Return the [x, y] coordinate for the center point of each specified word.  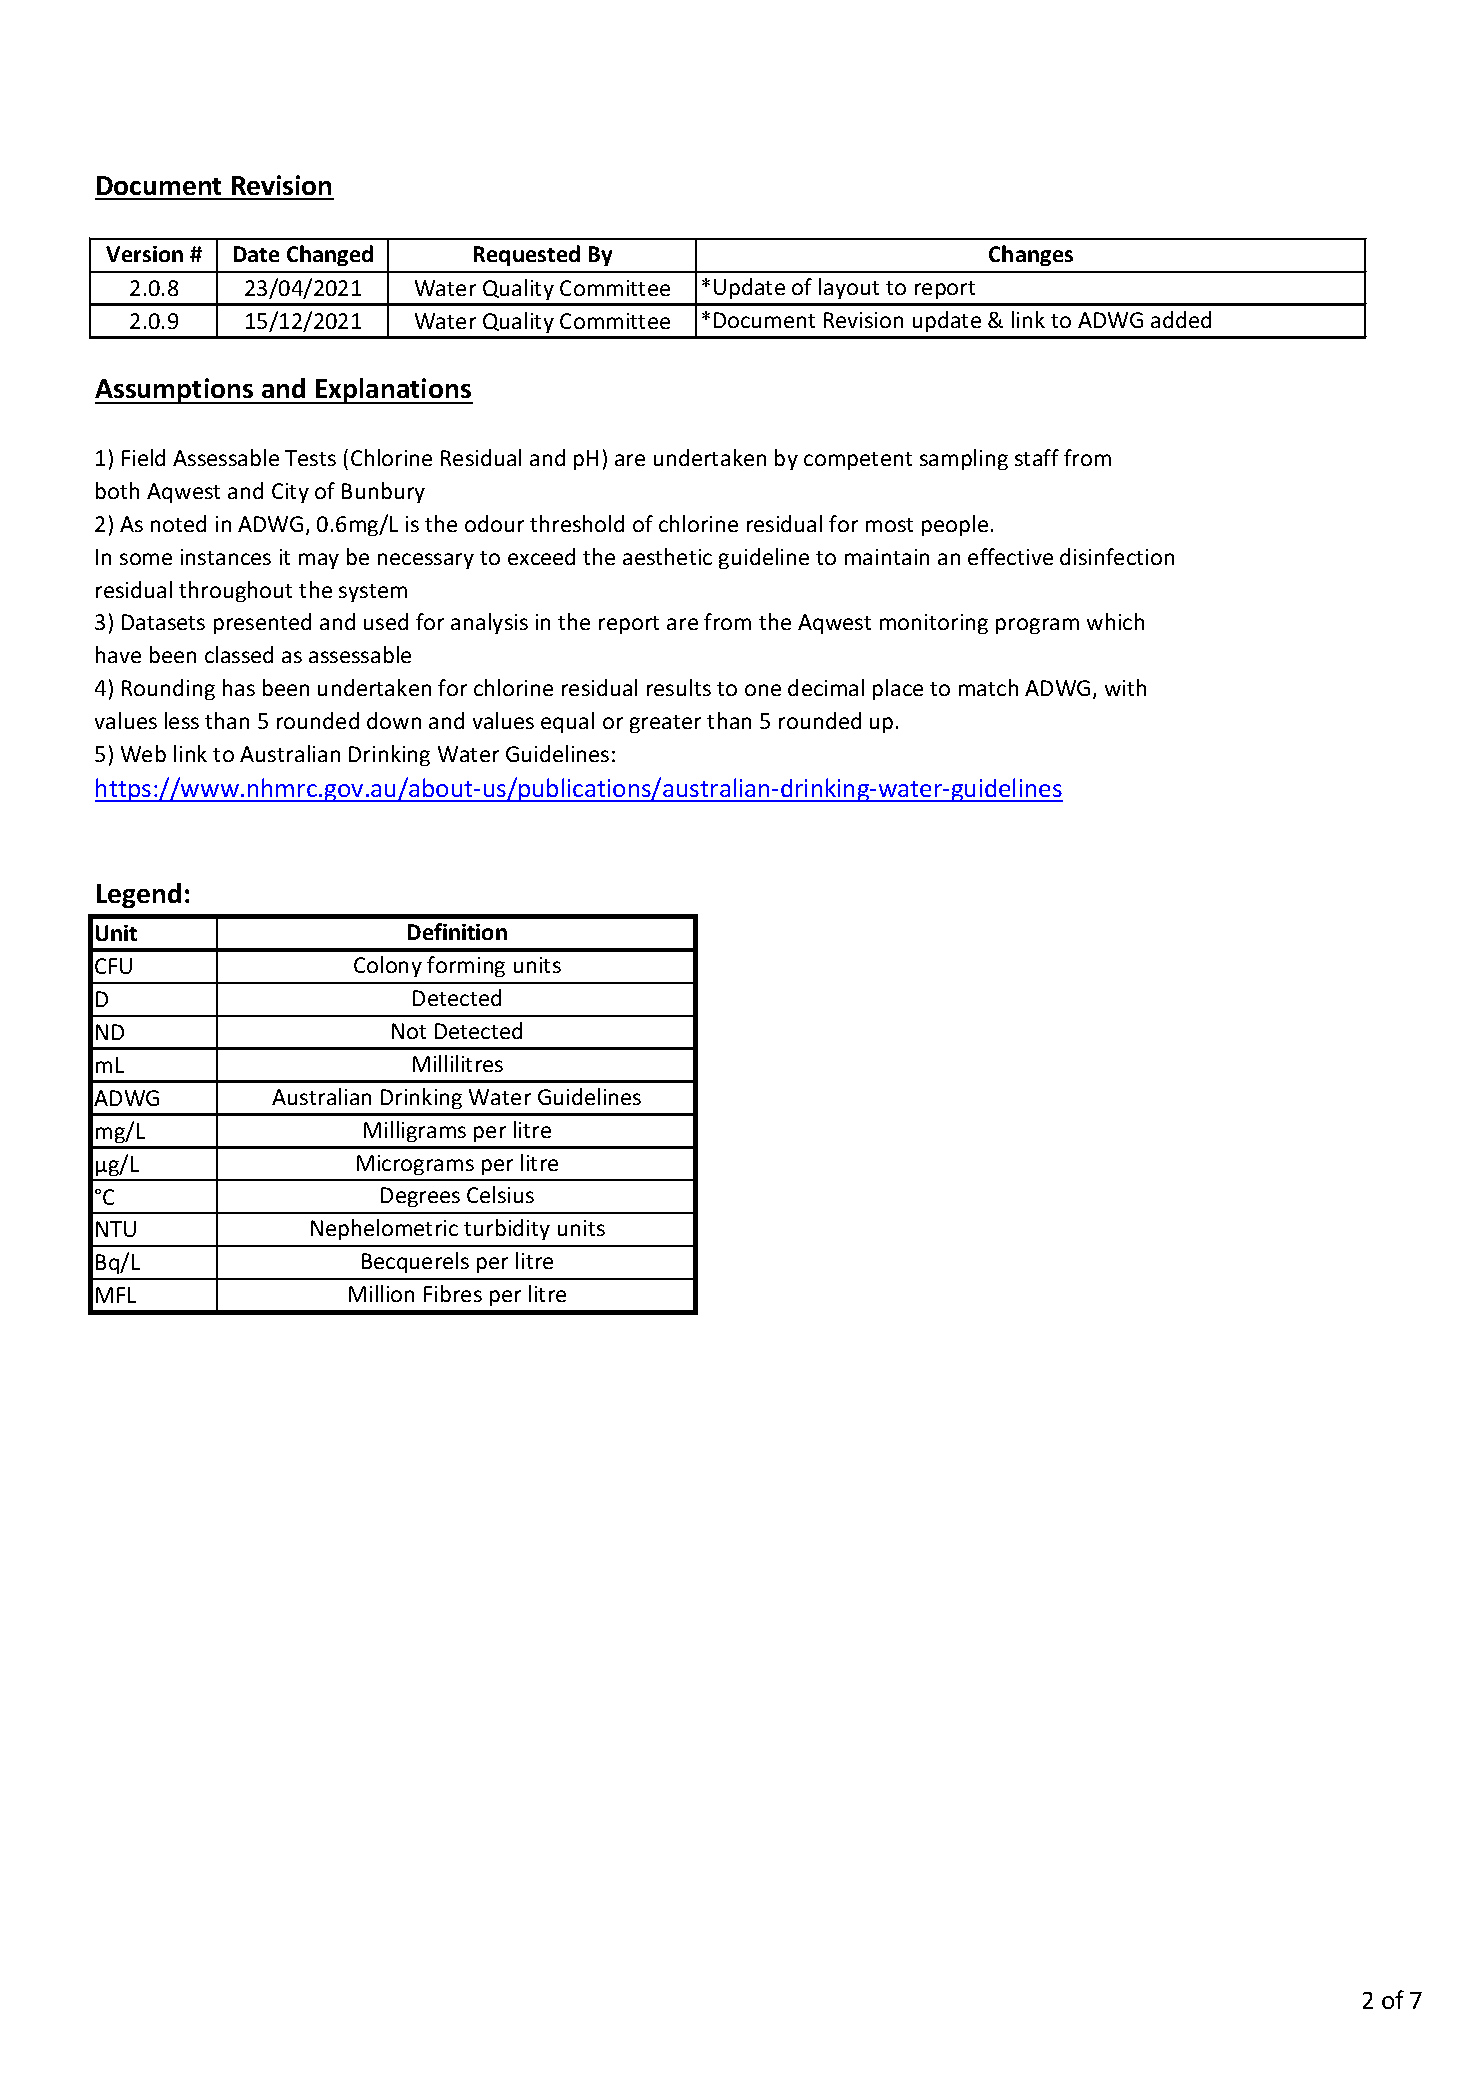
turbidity [507, 1229]
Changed [330, 255]
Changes [1031, 255]
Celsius [500, 1194]
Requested [527, 255]
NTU [116, 1229]
